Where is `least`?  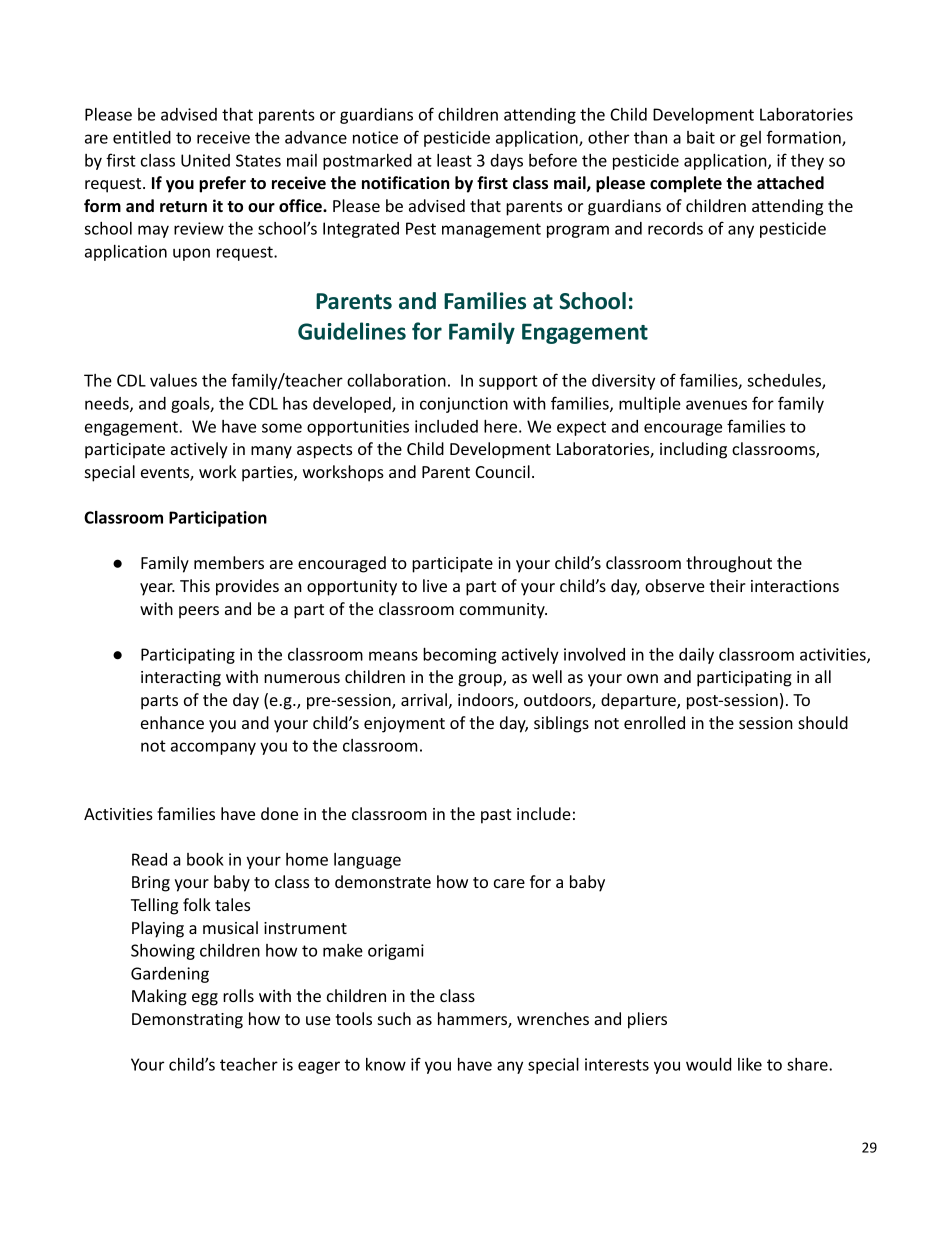 least is located at coordinates (454, 160).
